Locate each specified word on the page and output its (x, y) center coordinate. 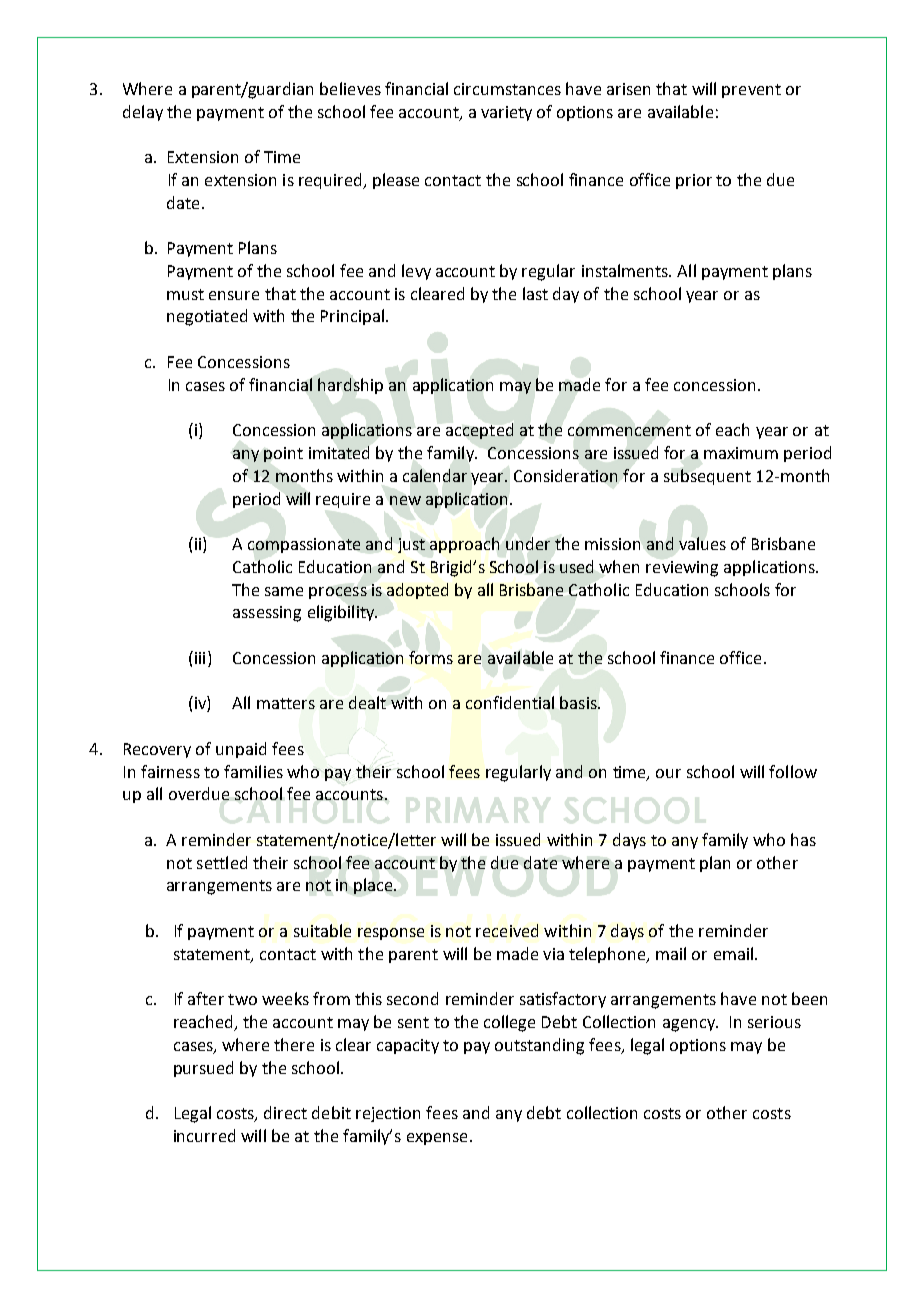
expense (437, 1139)
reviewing (682, 569)
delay (143, 113)
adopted (417, 591)
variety (506, 113)
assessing (267, 614)
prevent (751, 91)
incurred (204, 1135)
